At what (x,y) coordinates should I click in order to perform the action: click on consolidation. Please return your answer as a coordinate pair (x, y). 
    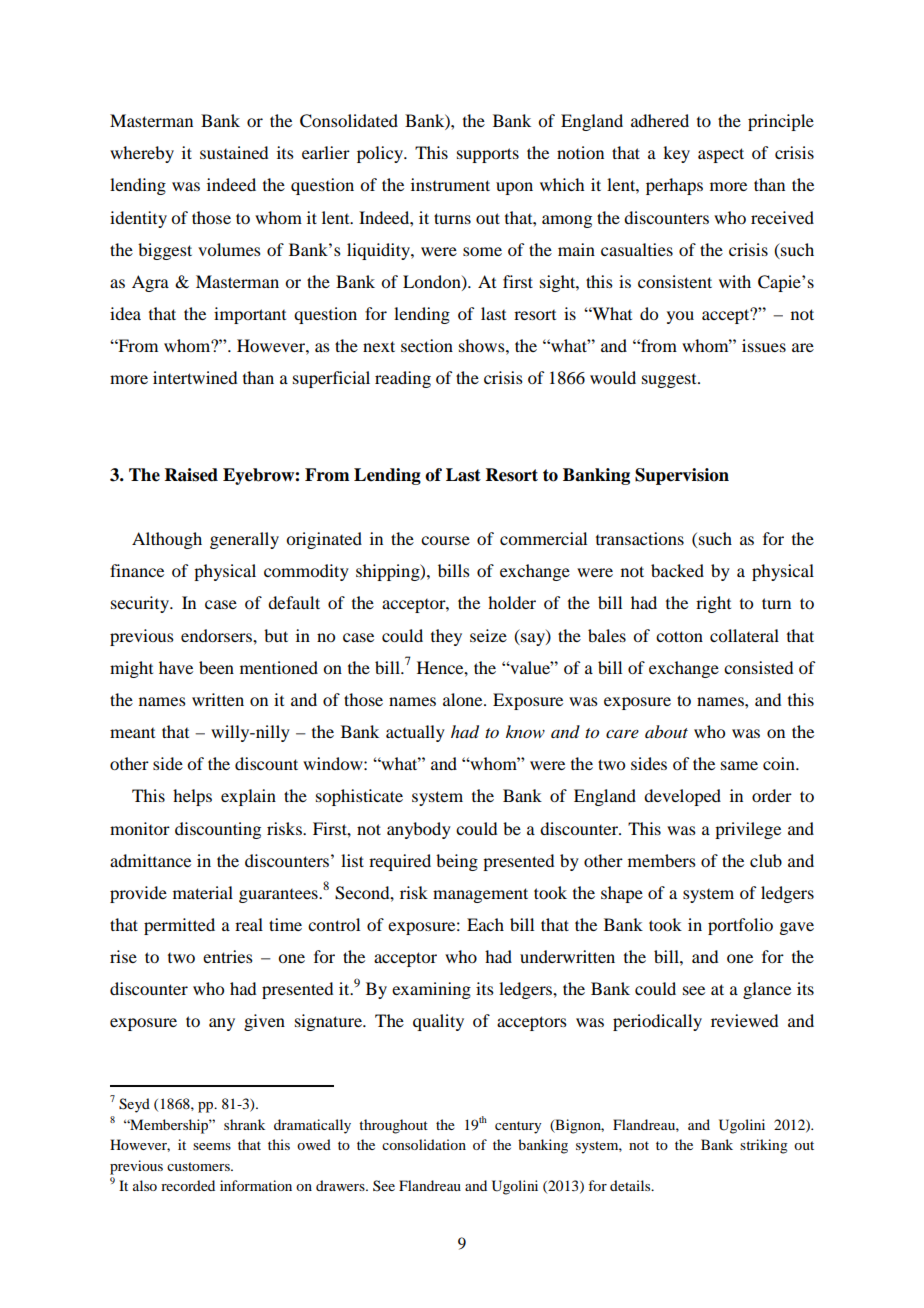
    Looking at the image, I should click on (424, 1144).
